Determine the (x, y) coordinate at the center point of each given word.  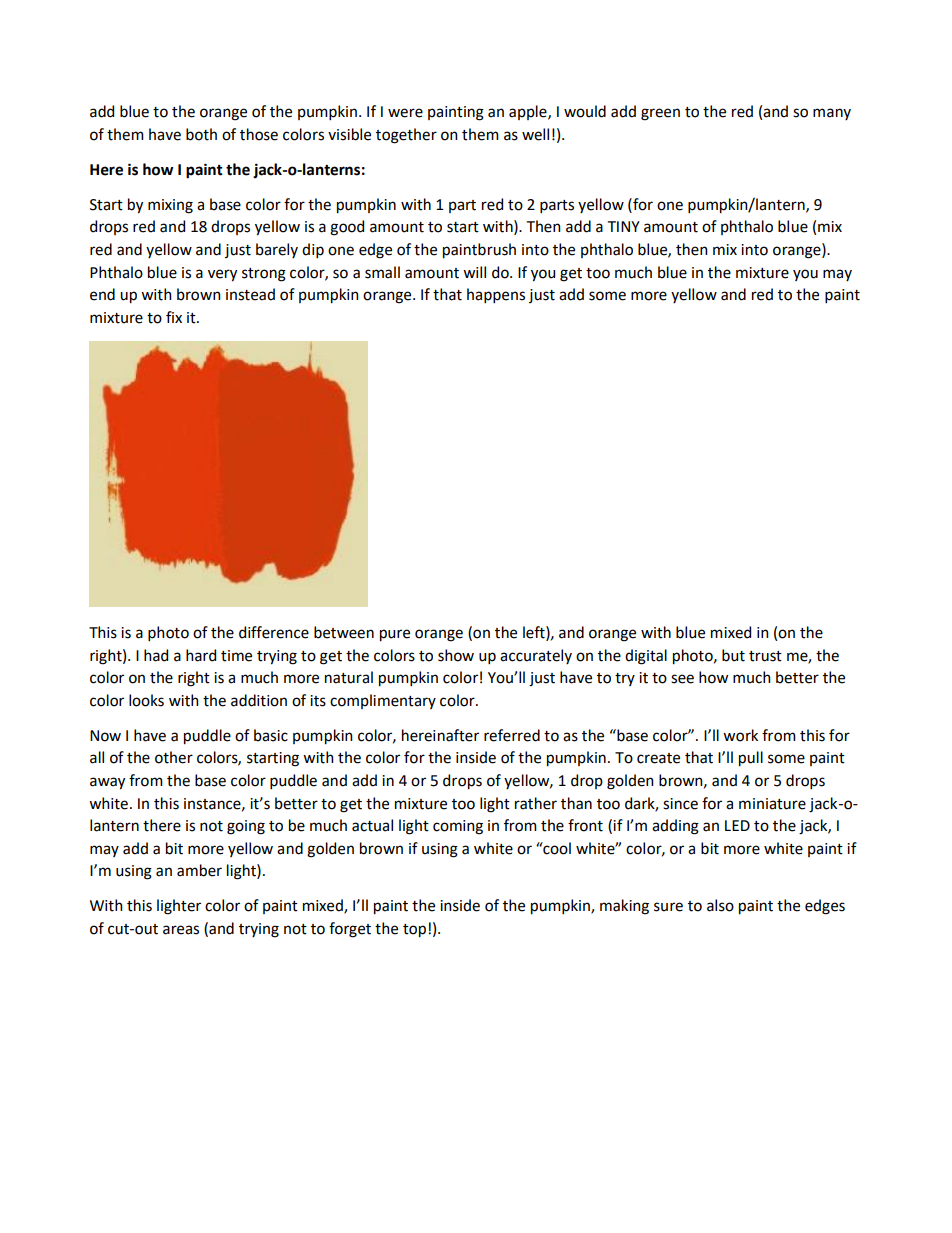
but (733, 655)
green (660, 114)
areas (181, 930)
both (201, 134)
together (406, 136)
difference (274, 632)
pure (395, 635)
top (414, 931)
